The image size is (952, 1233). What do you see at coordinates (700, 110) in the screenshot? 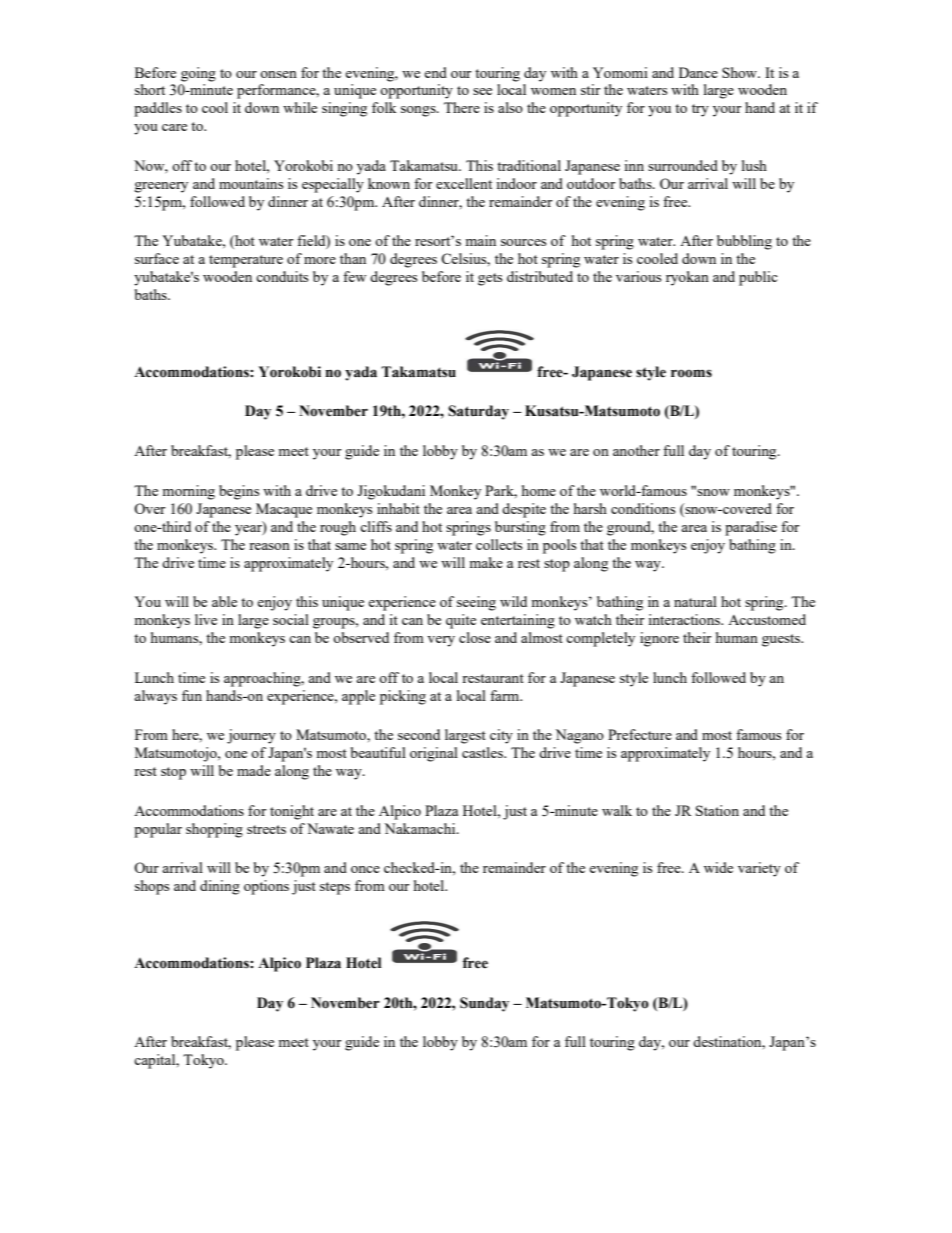
I see `try` at bounding box center [700, 110].
